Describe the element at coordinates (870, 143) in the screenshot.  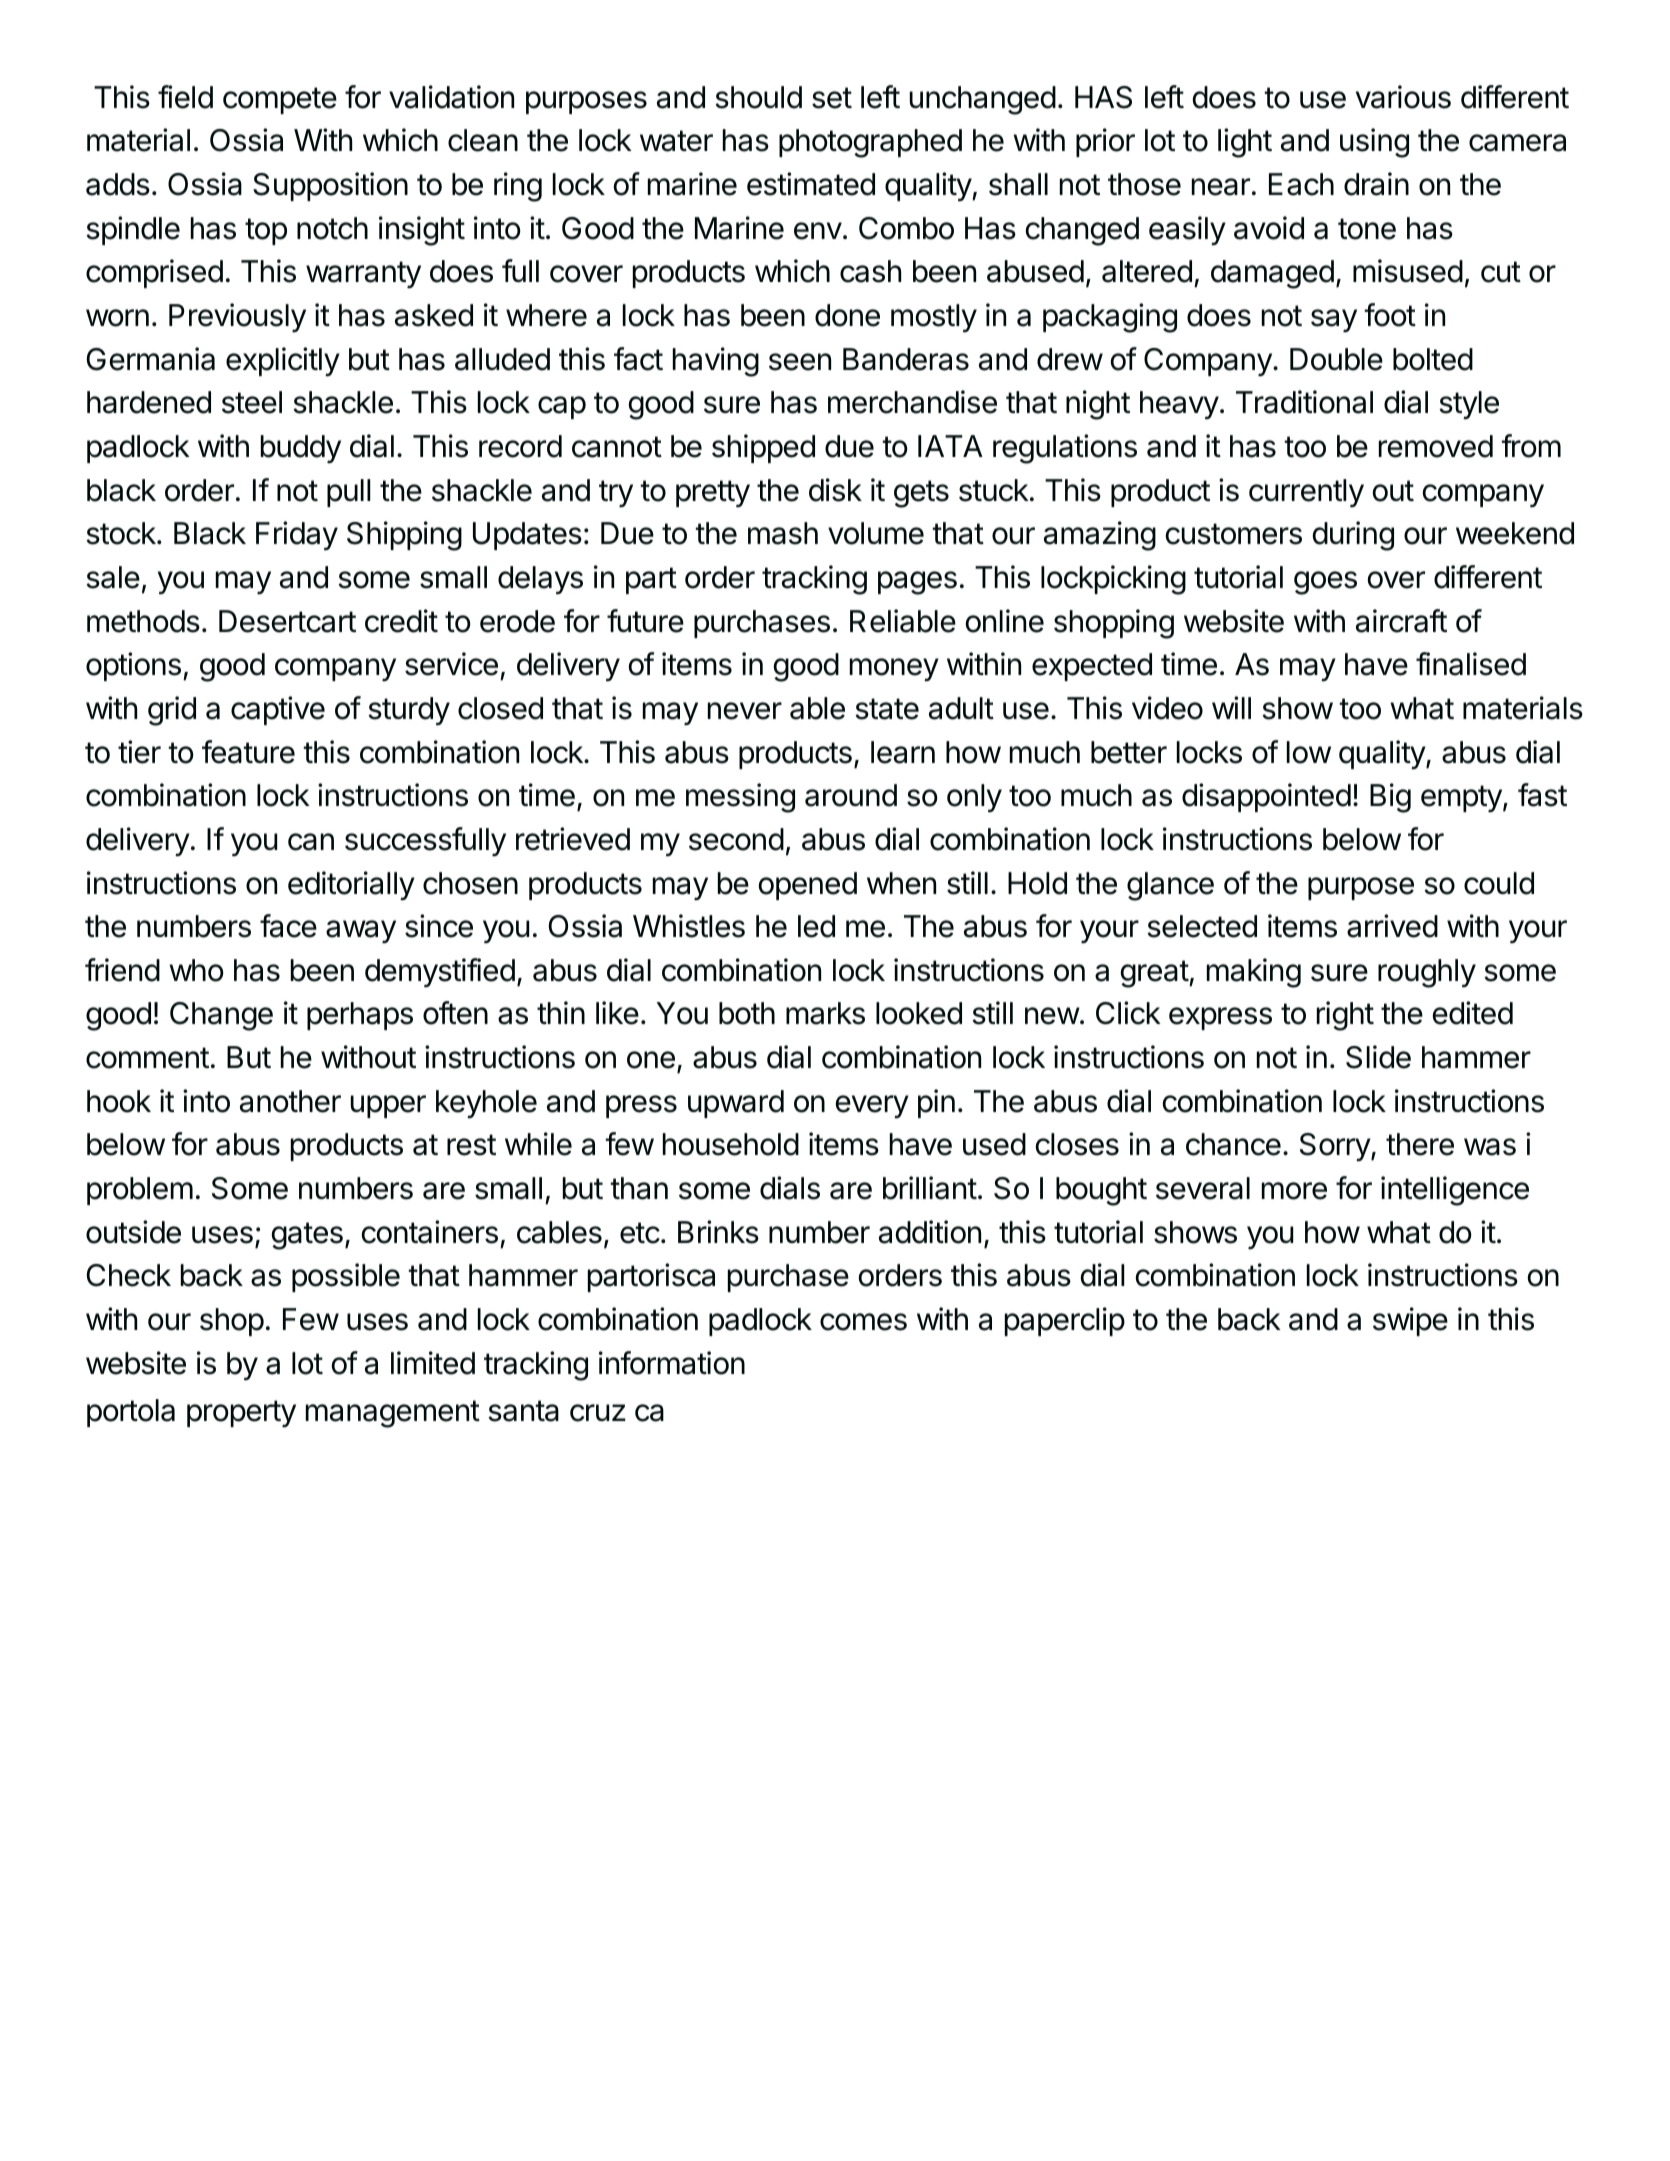
I see `photographed` at that location.
